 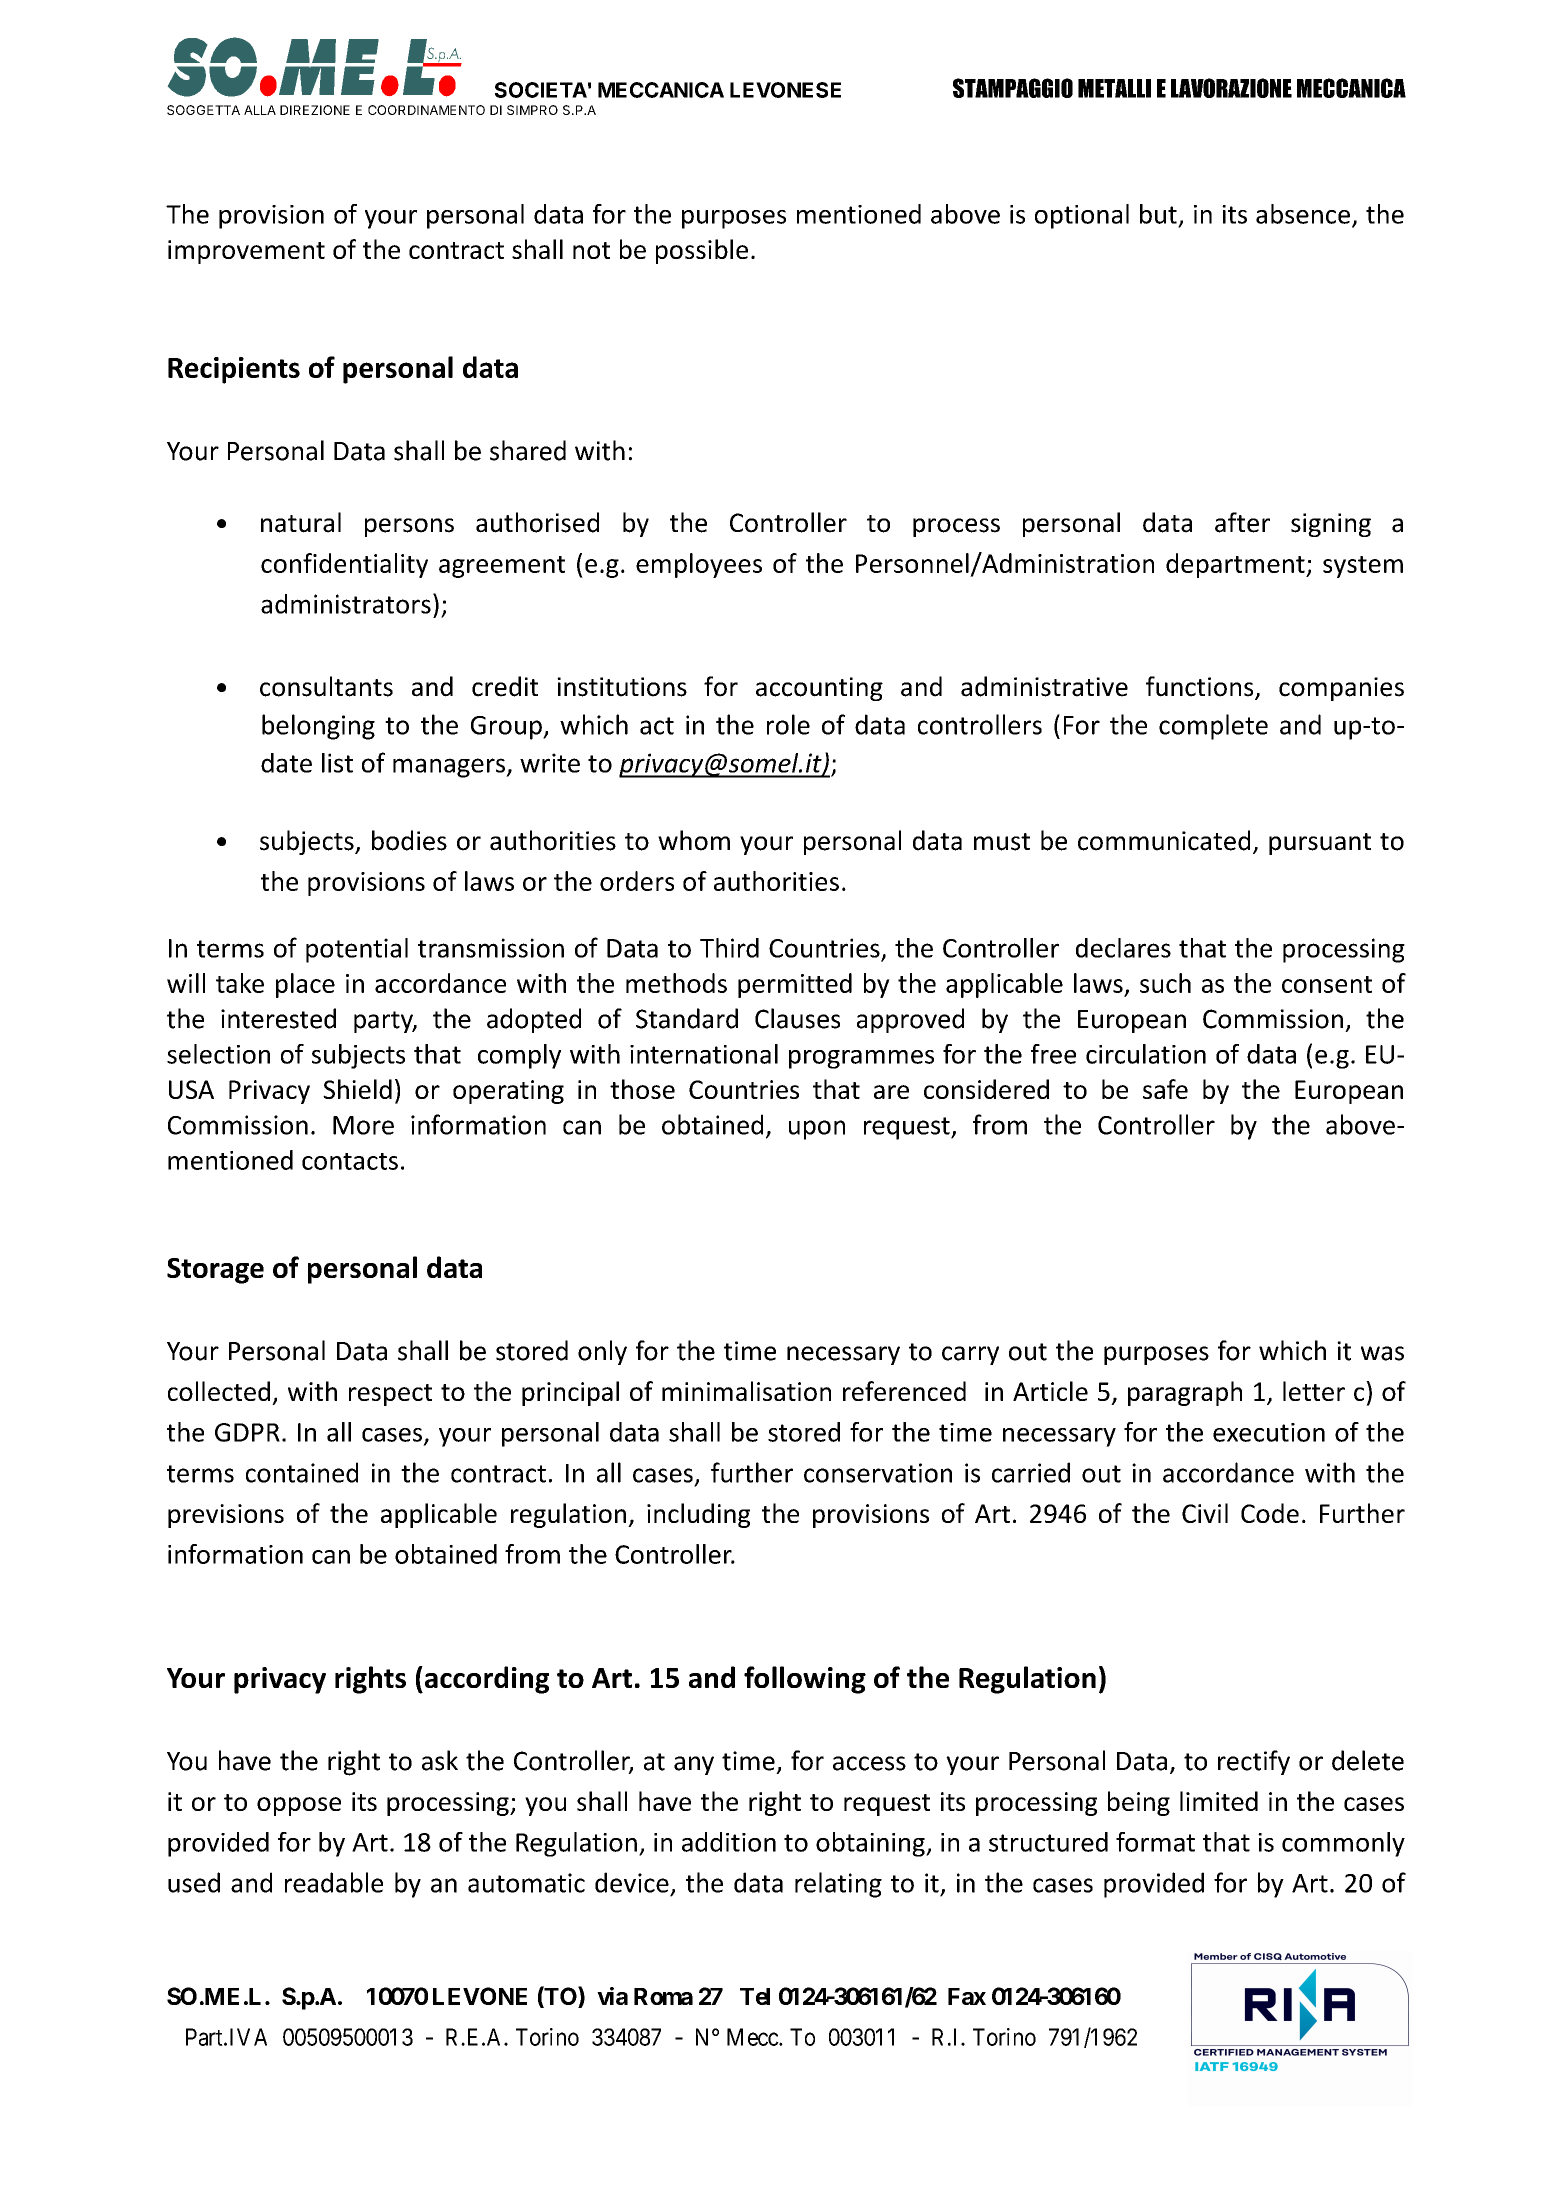 What do you see at coordinates (1213, 727) in the document?
I see `complete` at bounding box center [1213, 727].
